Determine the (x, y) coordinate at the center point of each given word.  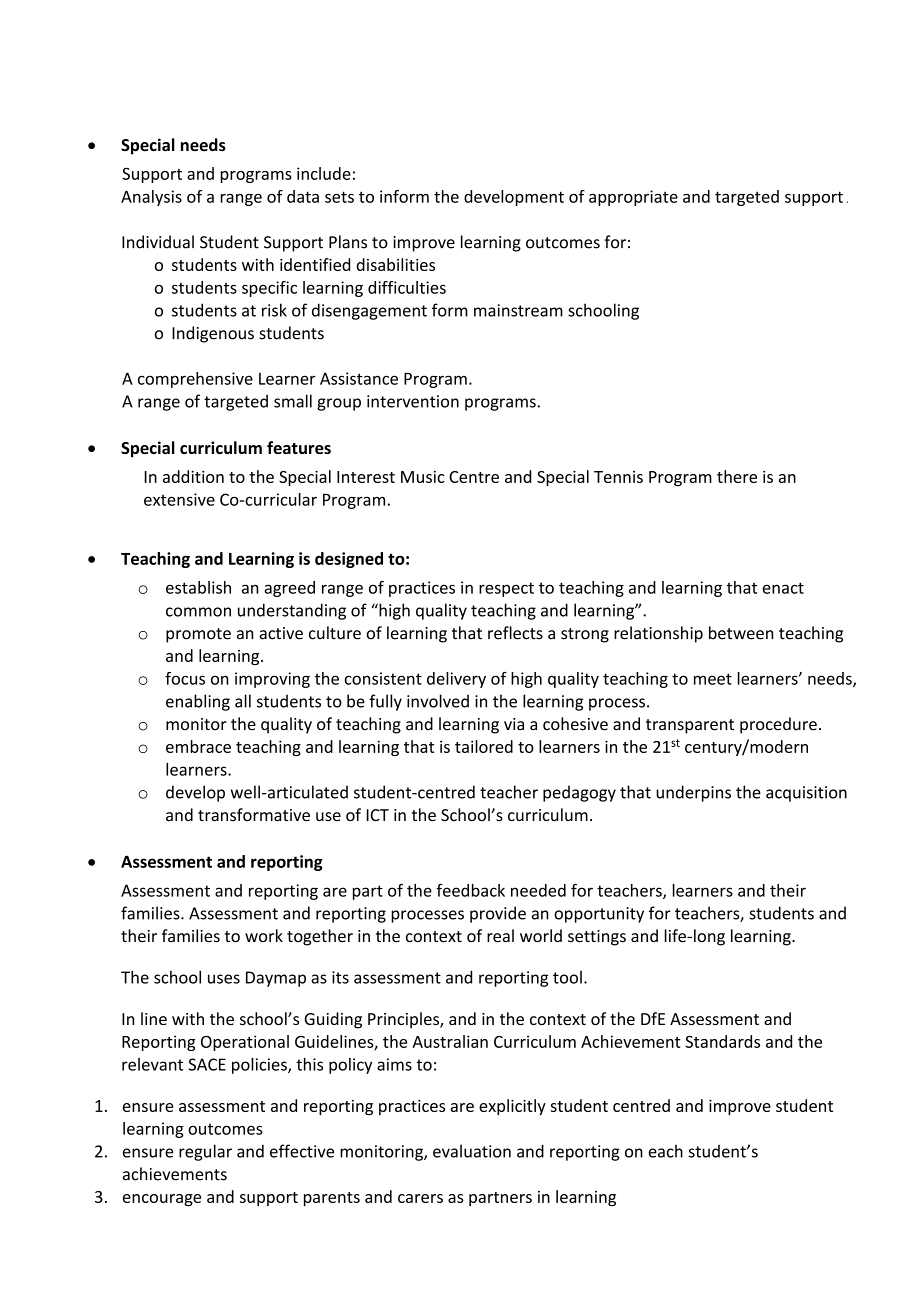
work (264, 935)
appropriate (633, 198)
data (303, 196)
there (737, 476)
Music (423, 477)
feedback (470, 890)
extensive (179, 499)
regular (205, 1152)
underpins (693, 793)
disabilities (395, 264)
